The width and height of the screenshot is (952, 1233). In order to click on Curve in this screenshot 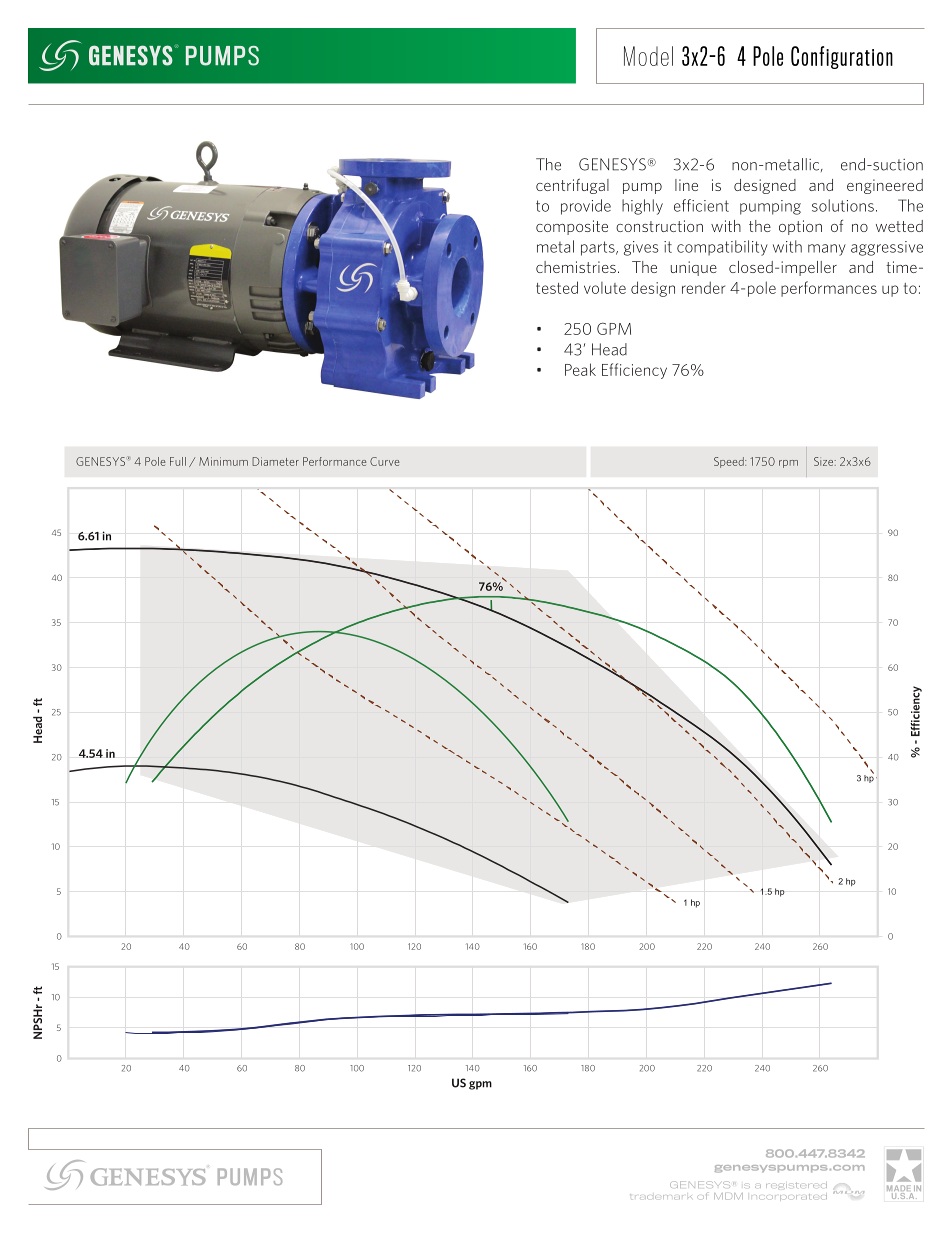, I will do `click(385, 461)`.
